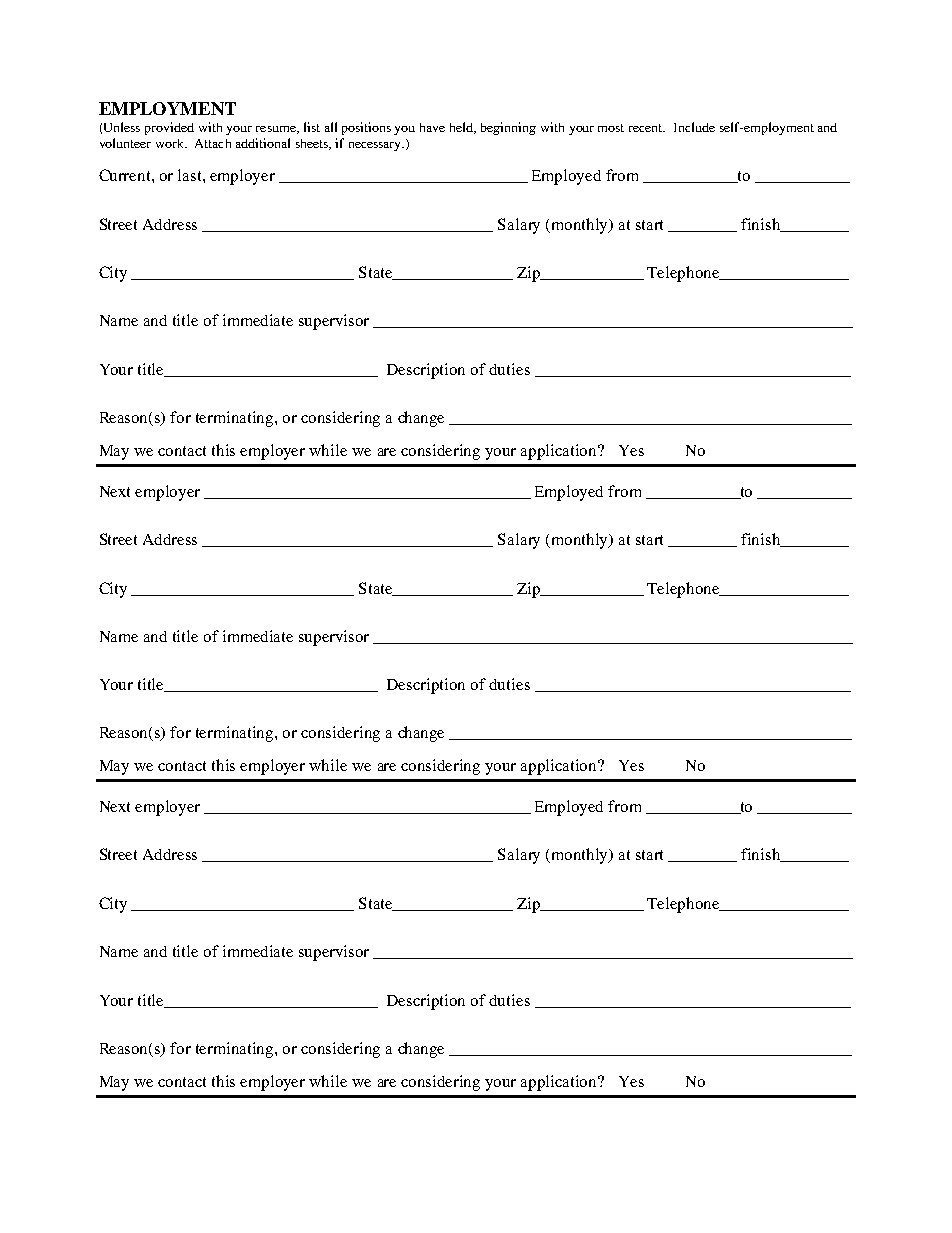  Describe the element at coordinates (169, 128) in the document. I see `provided` at that location.
